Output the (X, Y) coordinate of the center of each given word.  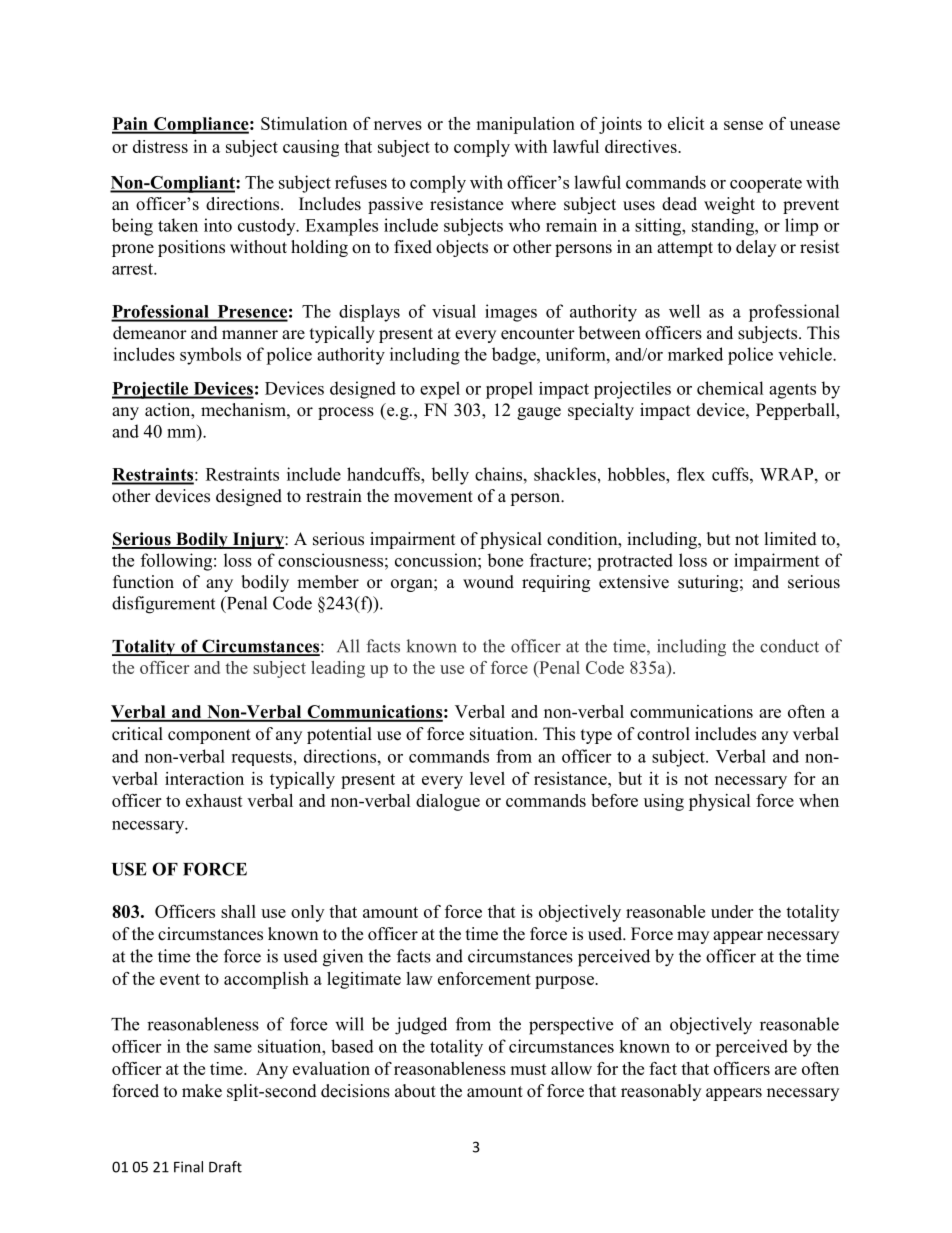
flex (691, 474)
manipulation (525, 125)
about (415, 1091)
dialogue (448, 802)
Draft (225, 1167)
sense (743, 125)
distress (160, 146)
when (819, 800)
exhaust (214, 800)
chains (498, 474)
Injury (258, 540)
